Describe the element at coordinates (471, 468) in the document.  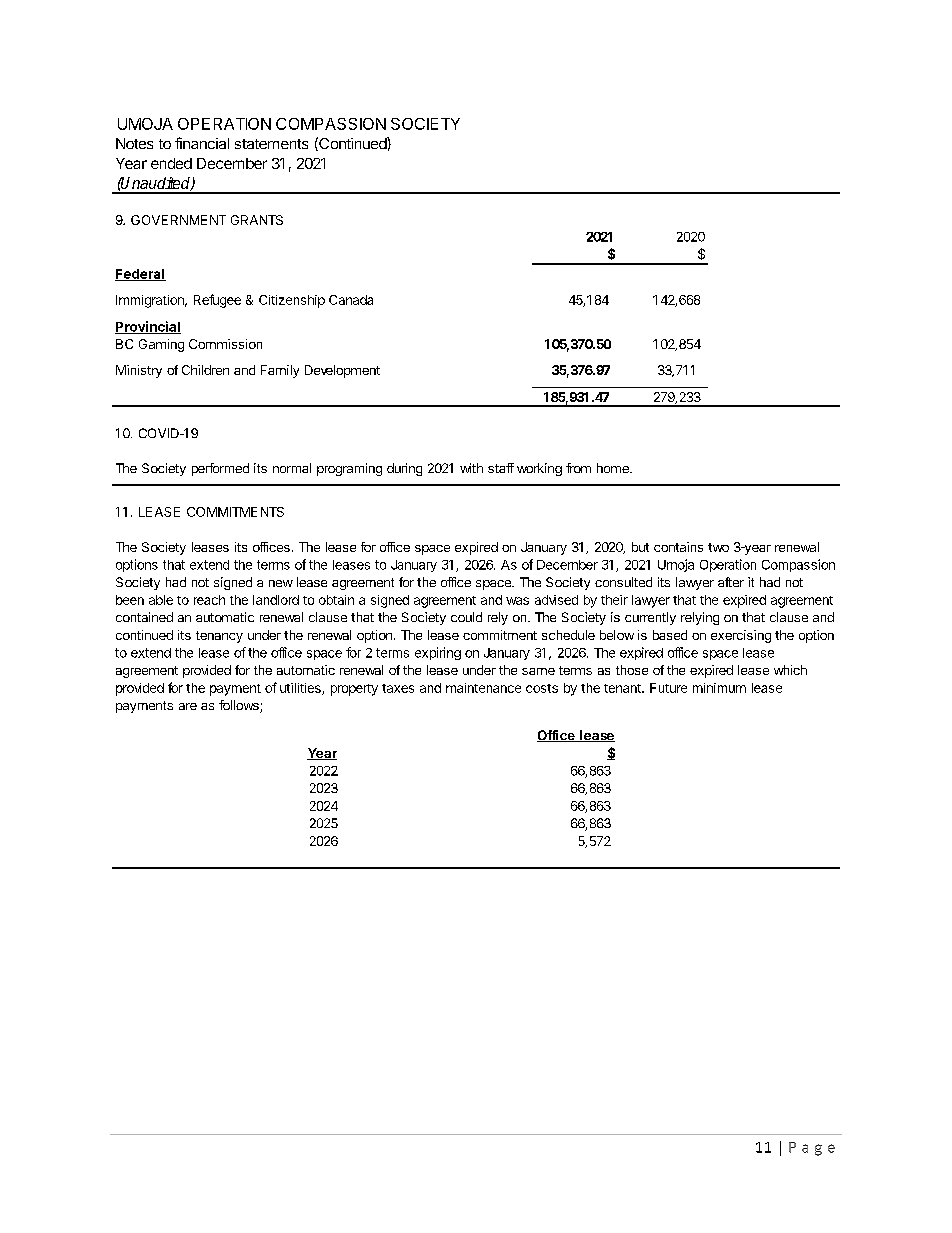
I see `with` at that location.
